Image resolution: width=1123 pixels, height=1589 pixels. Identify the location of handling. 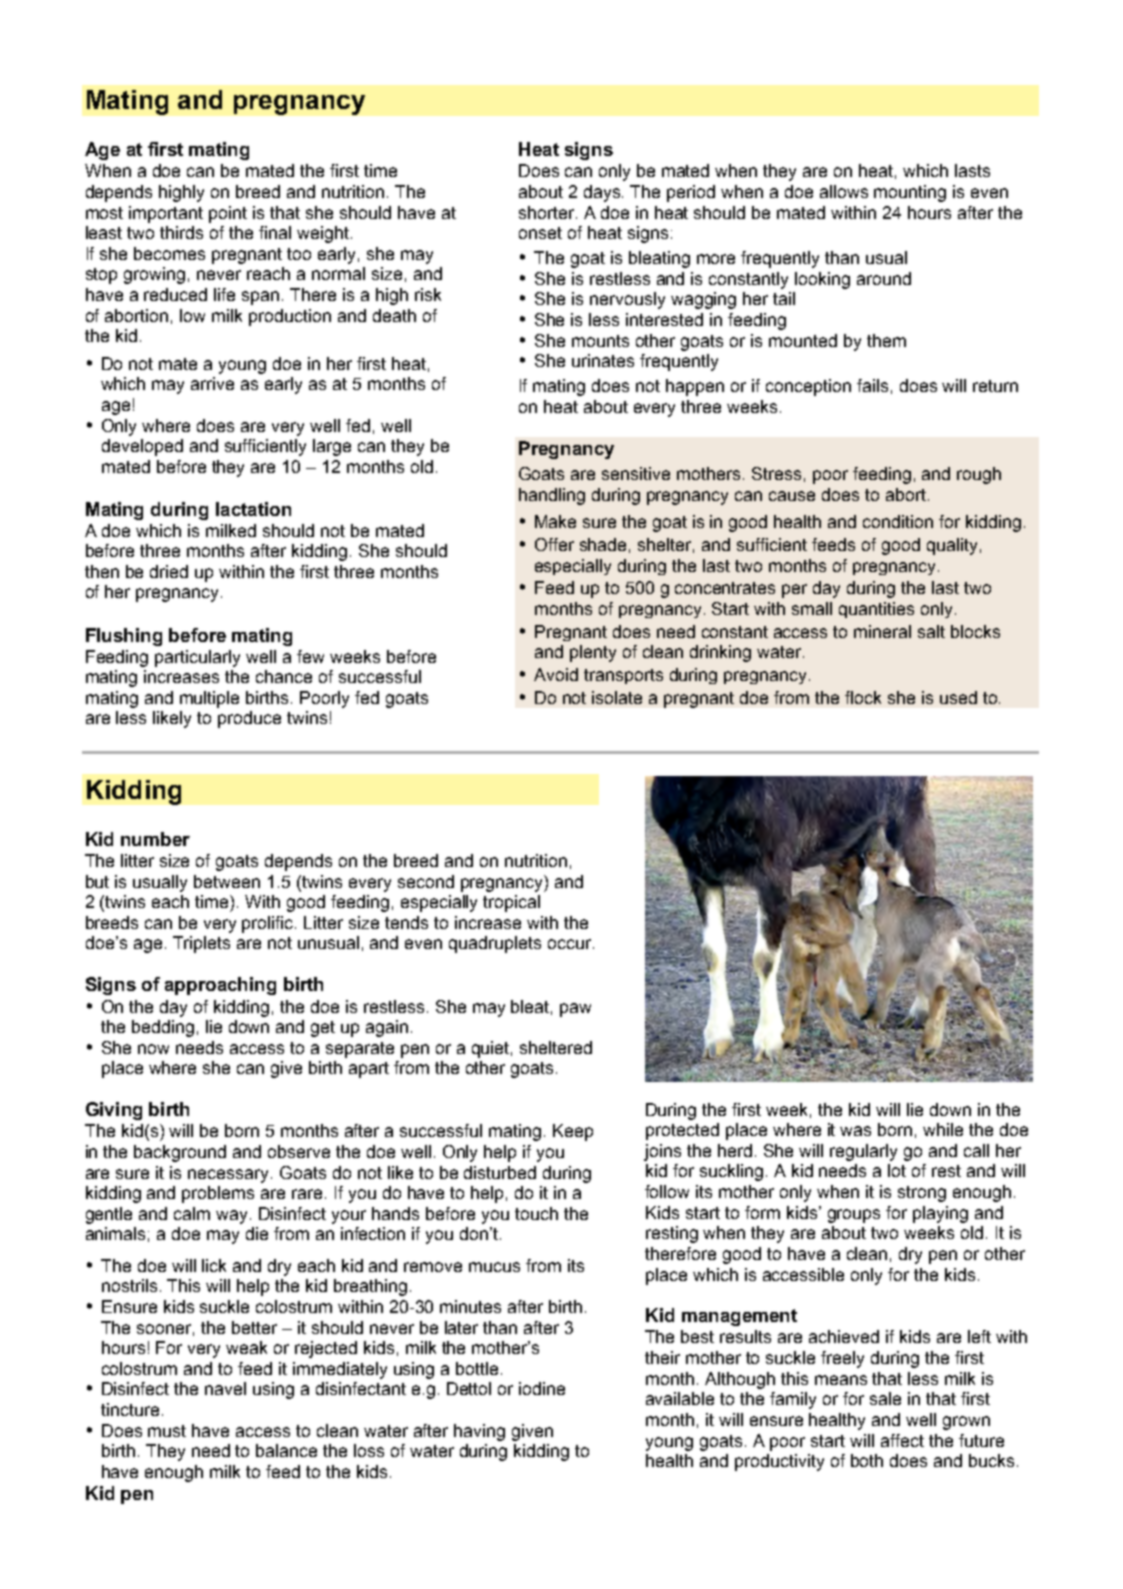
(552, 496).
